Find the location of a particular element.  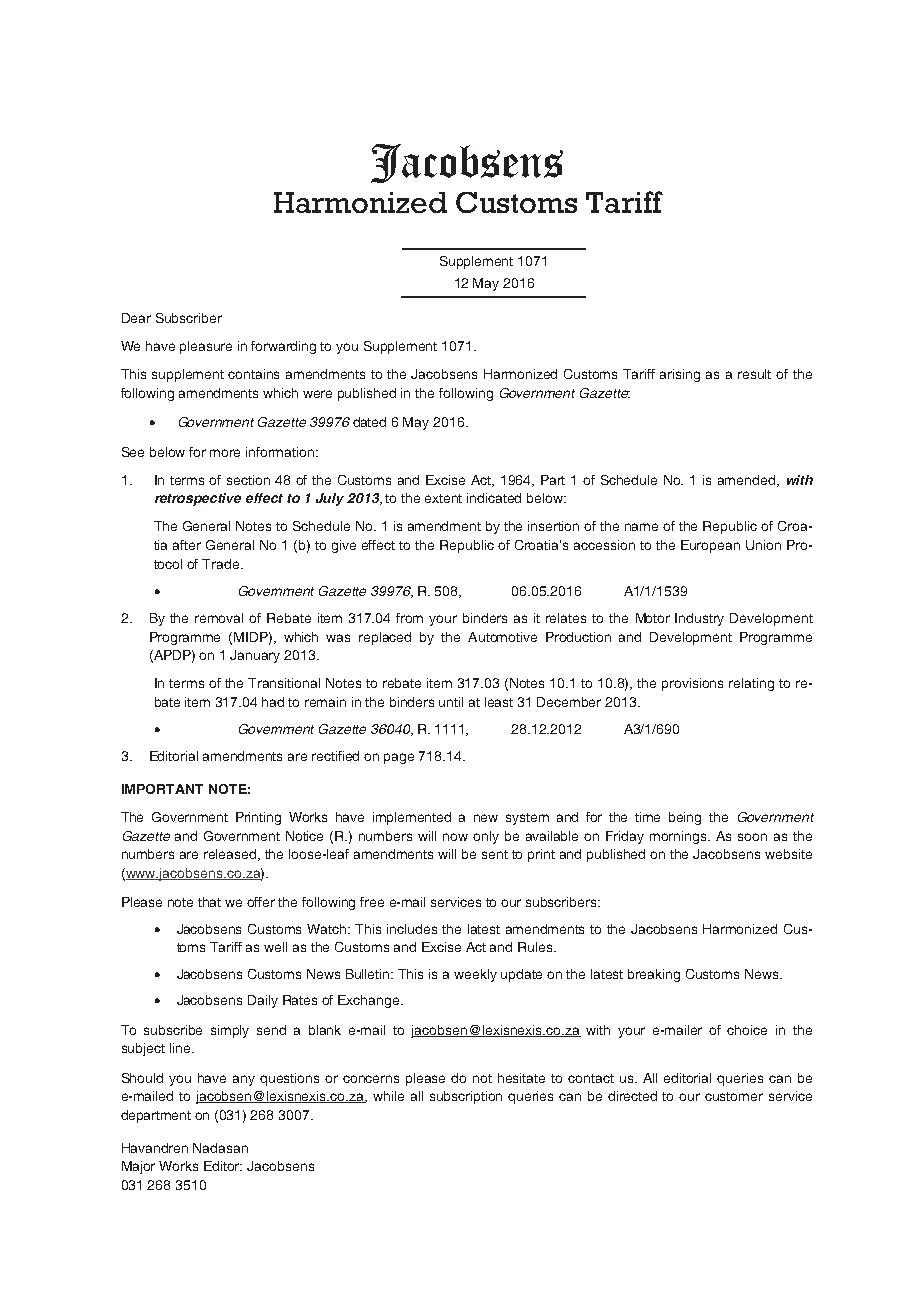

IMPORTANT is located at coordinates (162, 789).
